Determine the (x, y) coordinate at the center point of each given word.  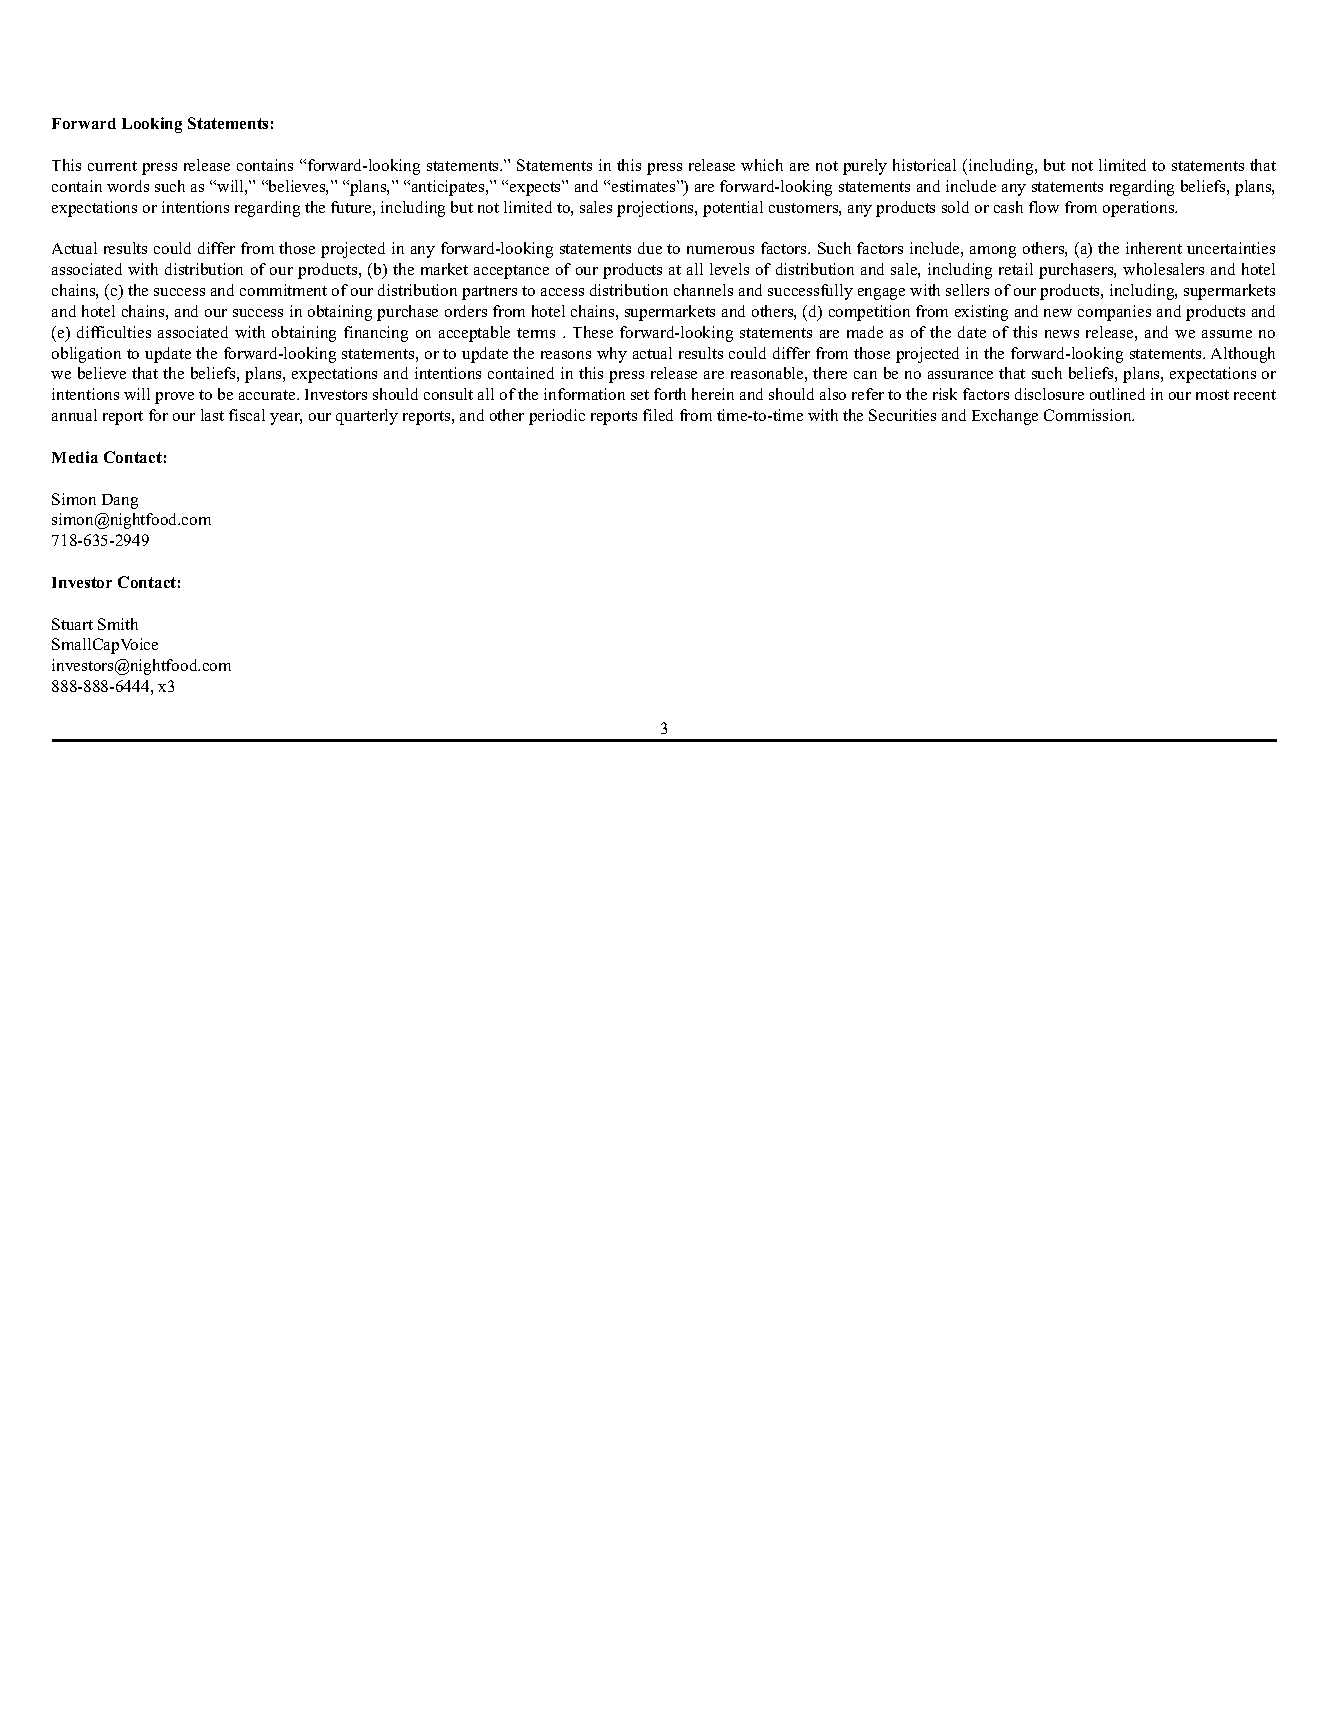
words (128, 186)
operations (1140, 209)
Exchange (1005, 417)
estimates (645, 186)
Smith (118, 624)
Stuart (72, 624)
